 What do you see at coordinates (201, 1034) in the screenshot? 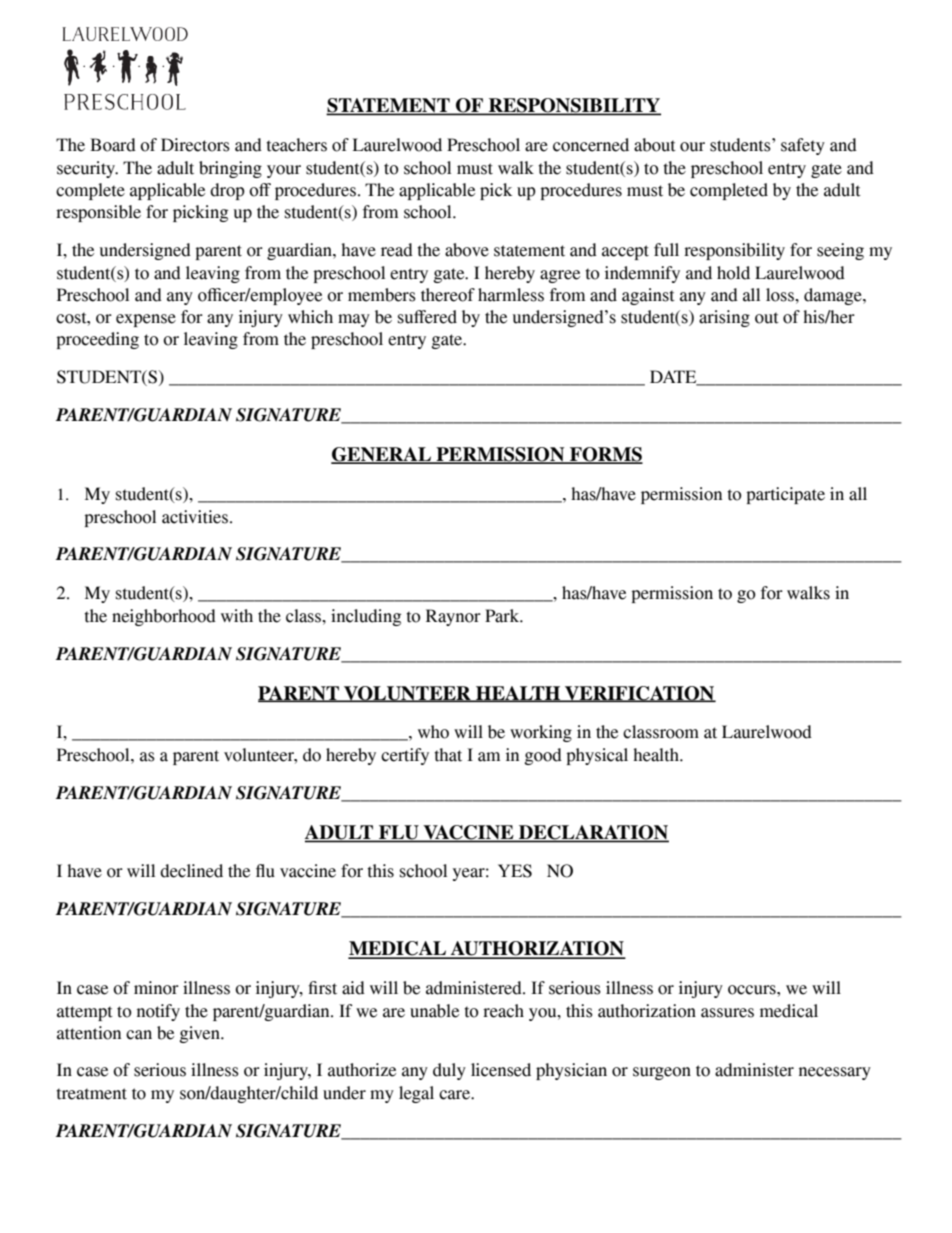
I see `given` at bounding box center [201, 1034].
